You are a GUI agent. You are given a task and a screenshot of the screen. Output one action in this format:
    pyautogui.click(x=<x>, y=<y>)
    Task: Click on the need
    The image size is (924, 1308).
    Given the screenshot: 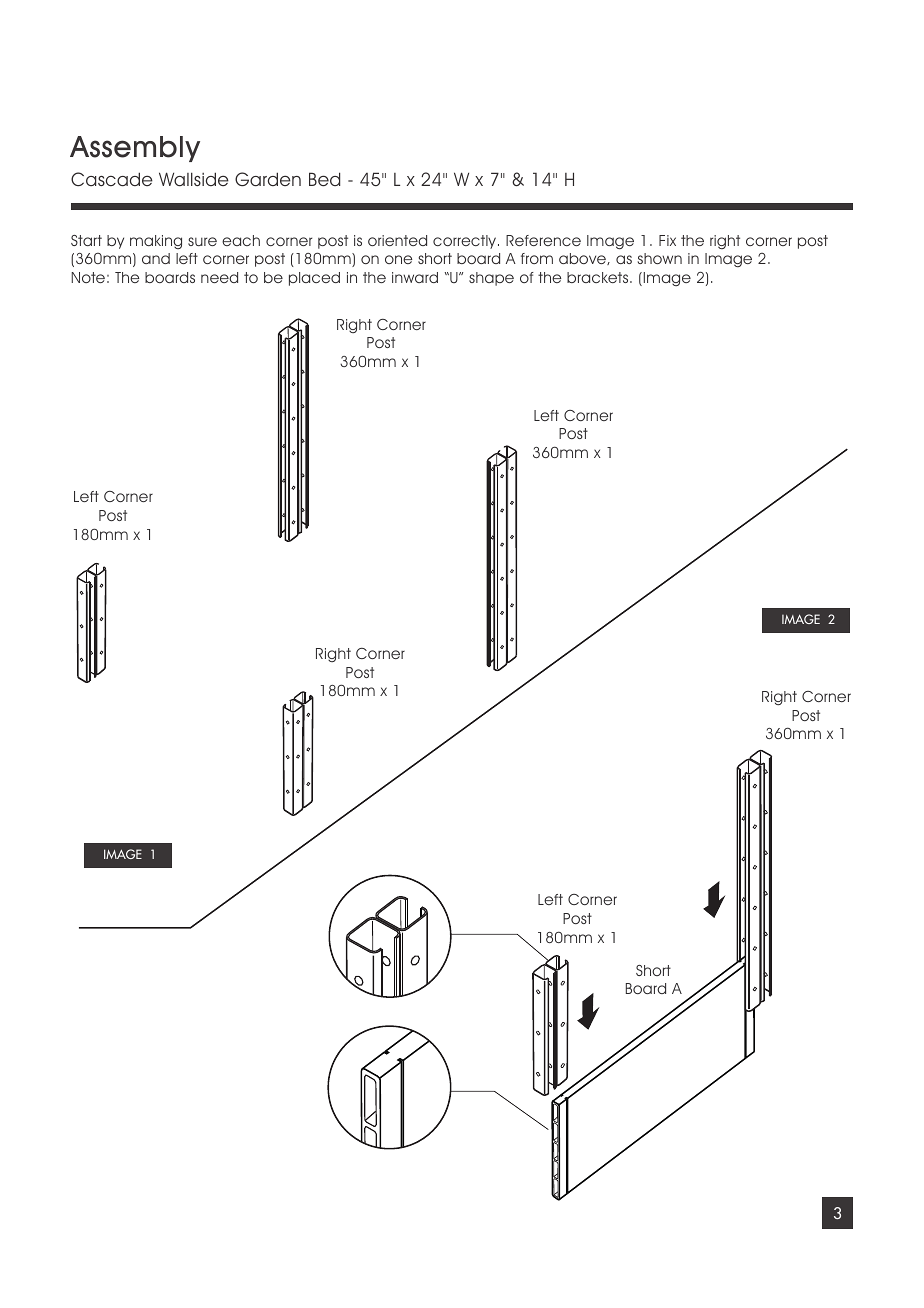 What is the action you would take?
    pyautogui.click(x=219, y=277)
